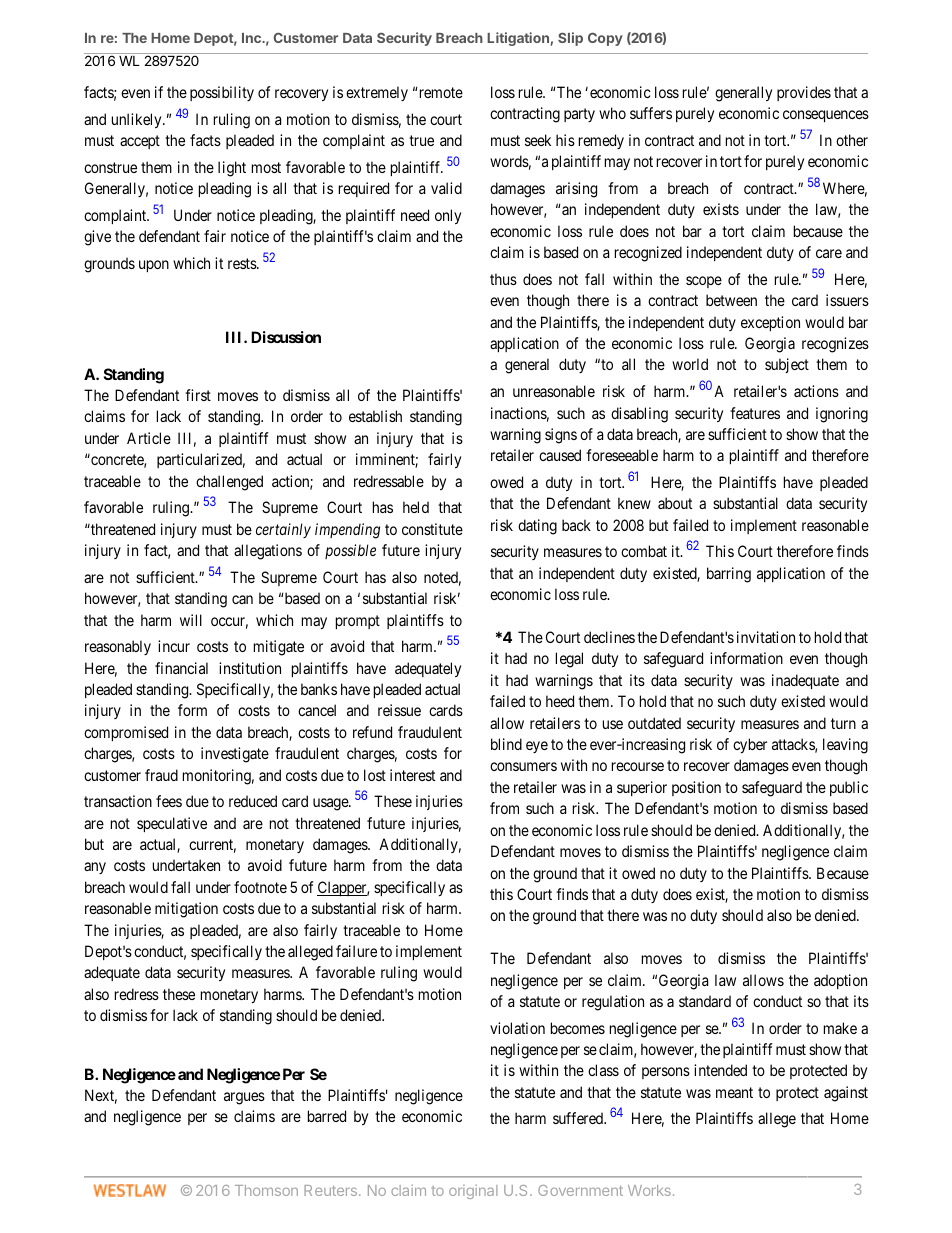 The image size is (952, 1233). What do you see at coordinates (734, 1092) in the document?
I see `meant` at bounding box center [734, 1092].
